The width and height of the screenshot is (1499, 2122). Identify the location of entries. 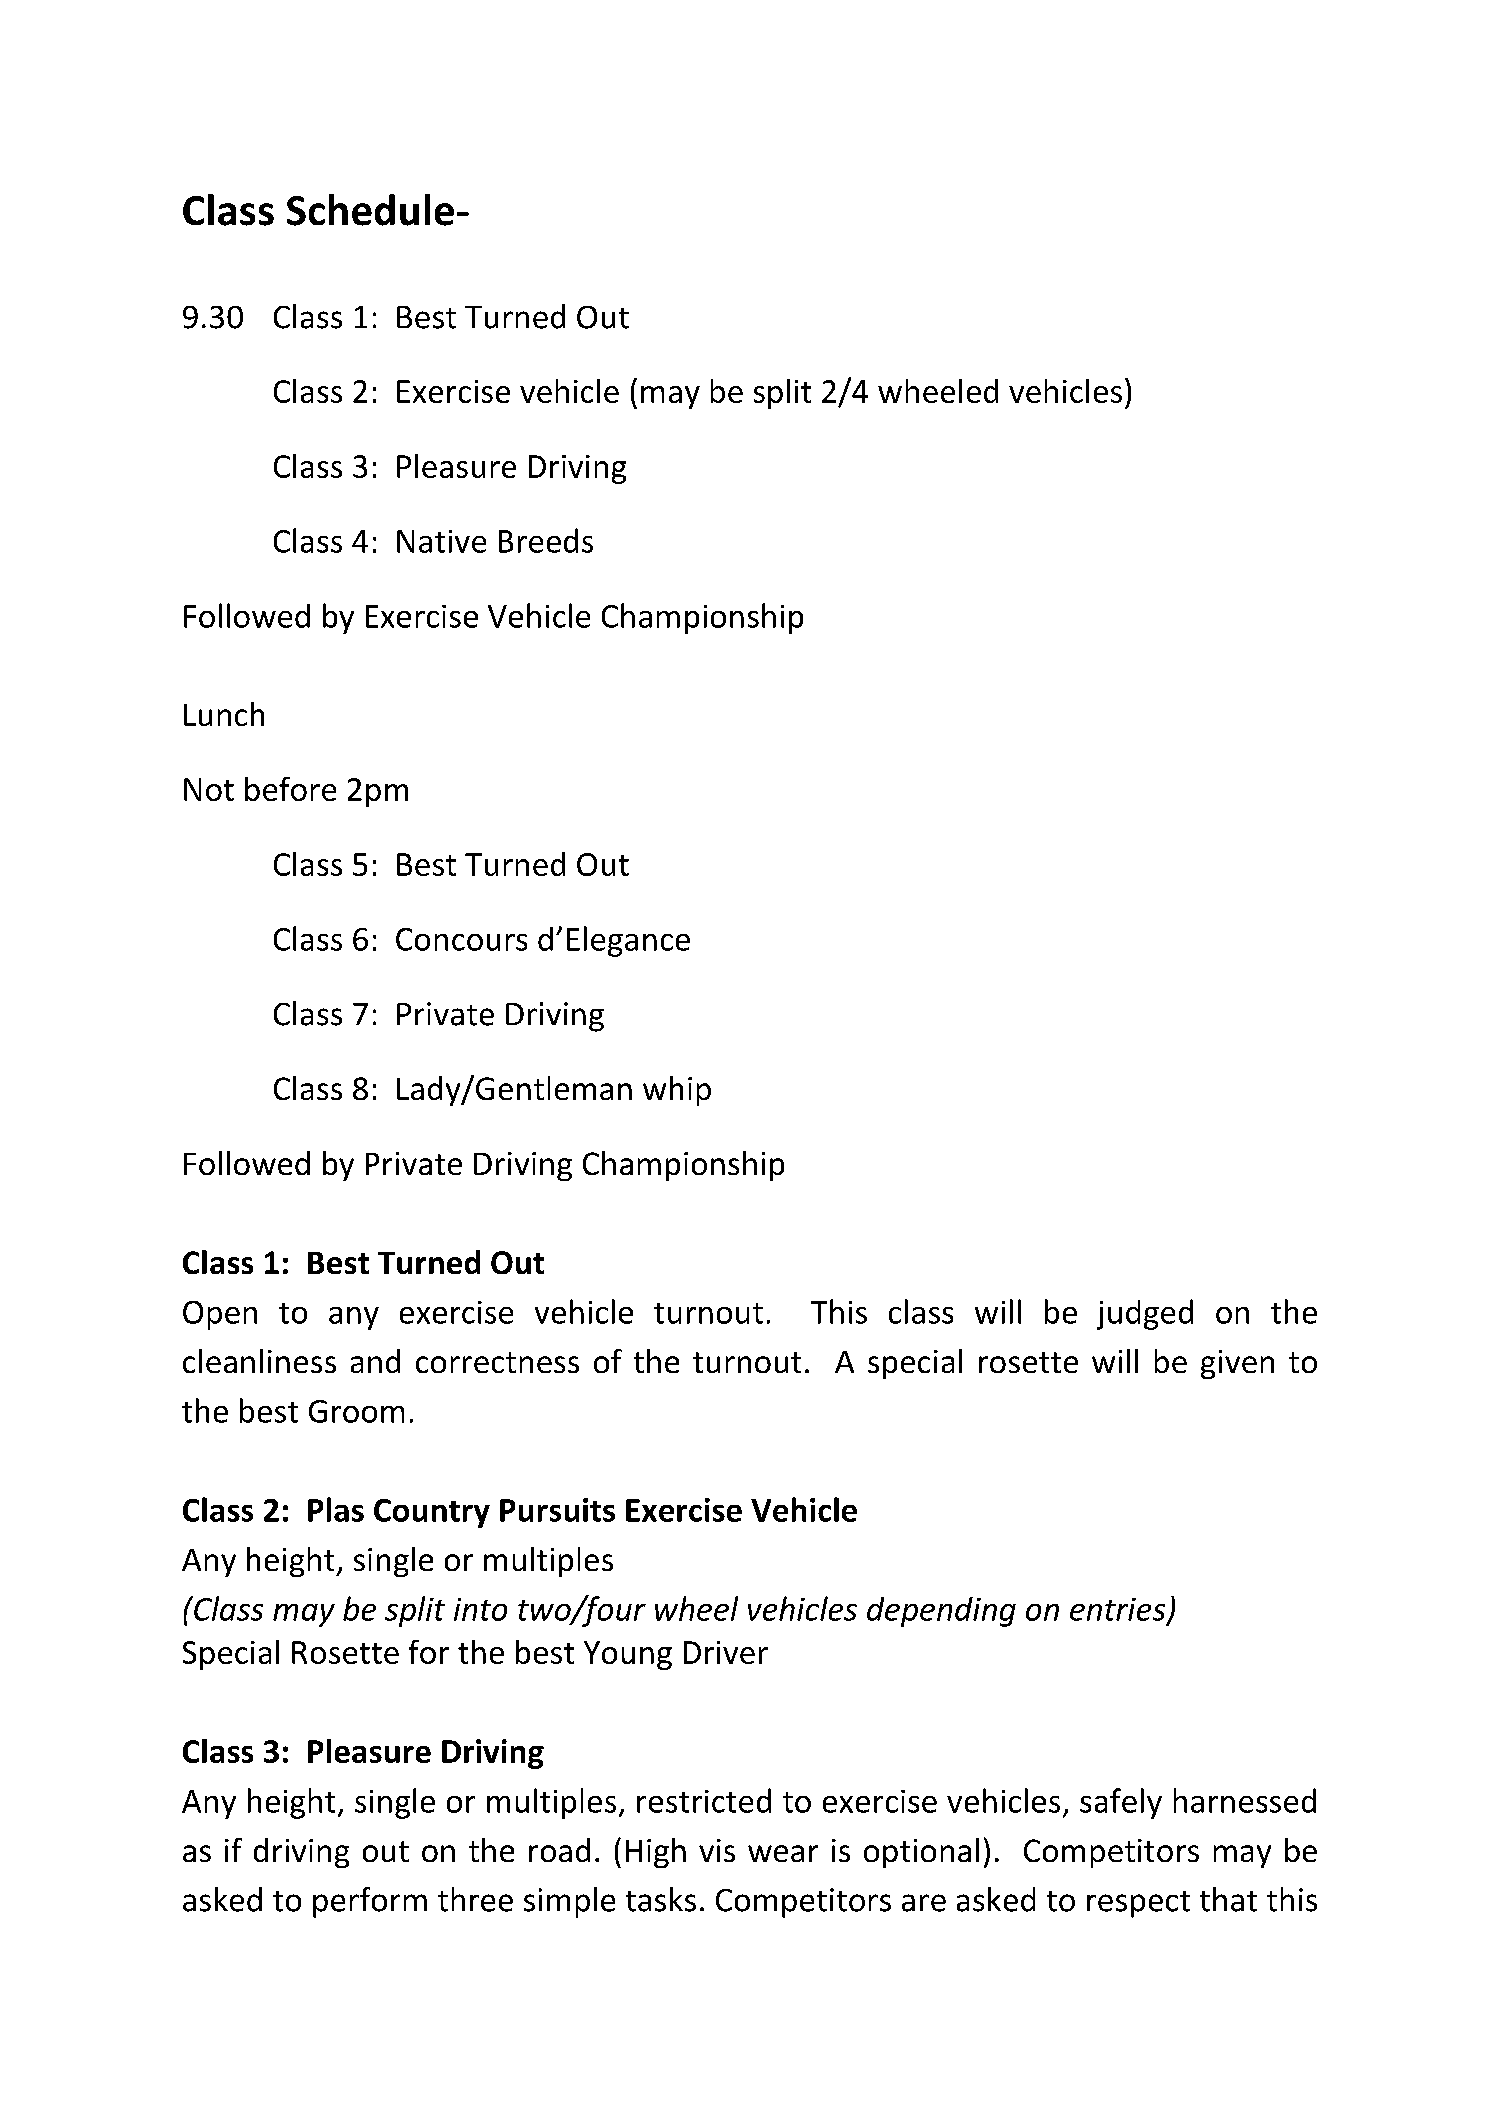
(1119, 1610).
